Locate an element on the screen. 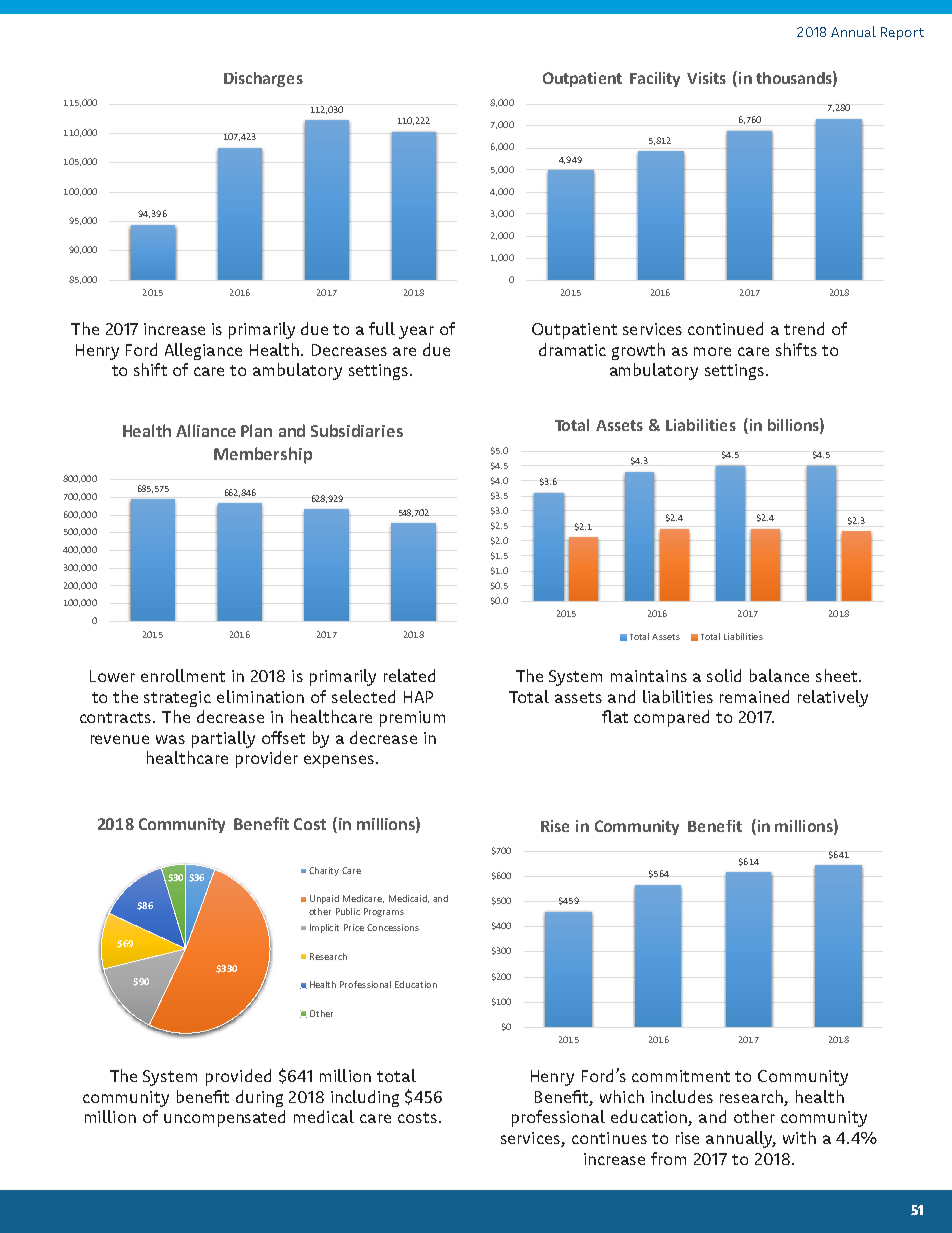 This screenshot has height=1233, width=952. Programs is located at coordinates (384, 912).
